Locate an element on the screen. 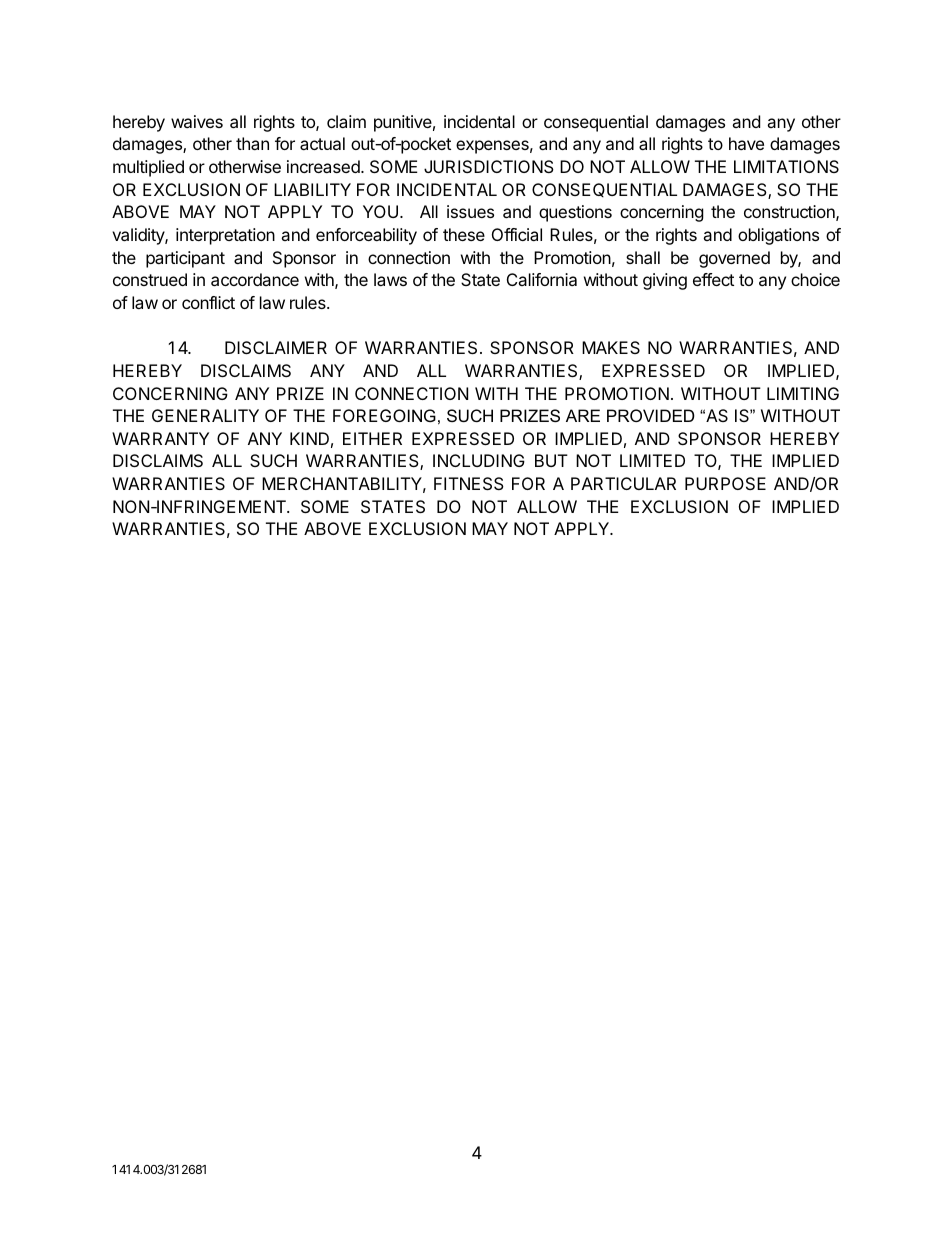 The height and width of the screenshot is (1233, 952). PURPOSE is located at coordinates (725, 483).
